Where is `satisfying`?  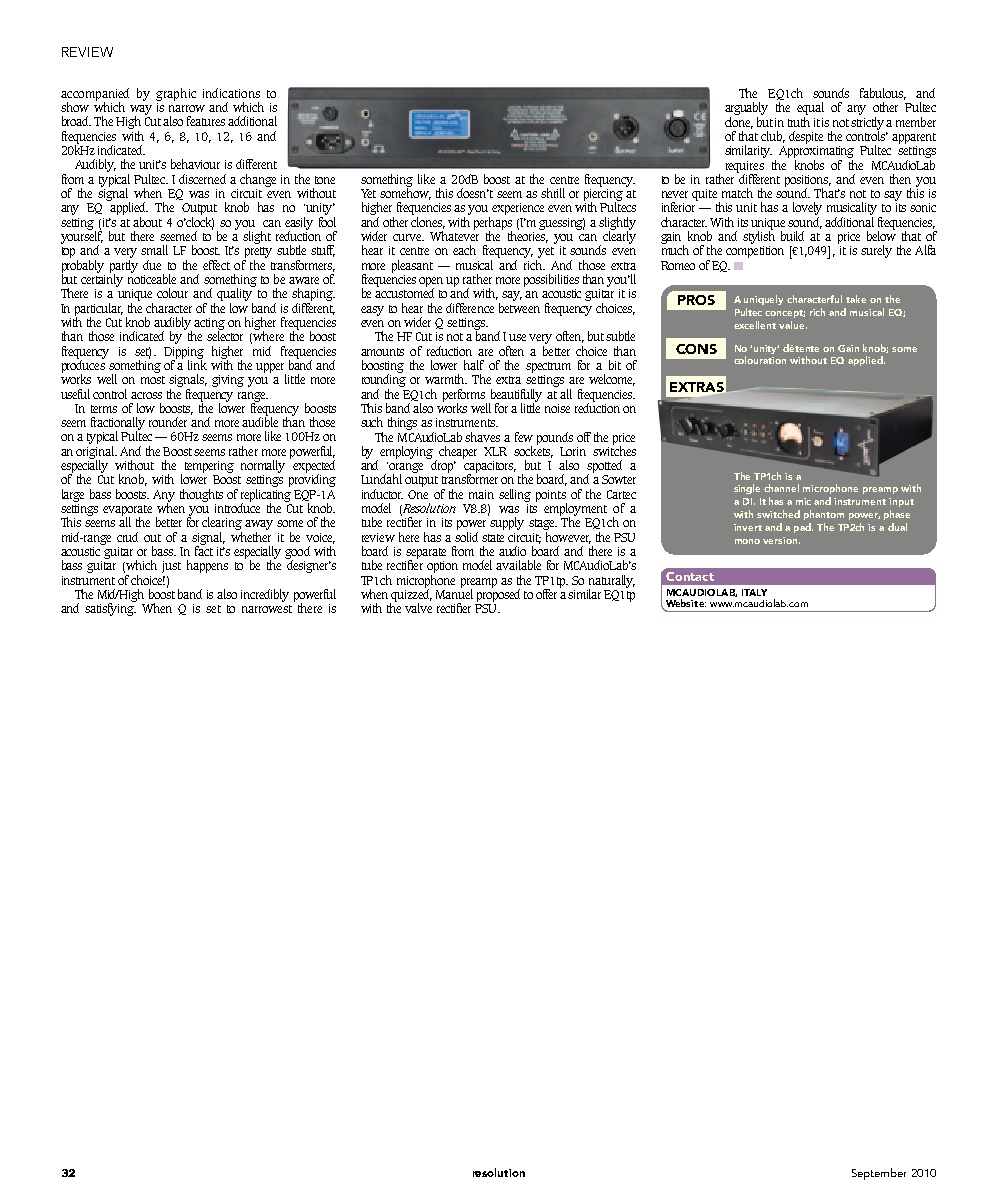
satisfying is located at coordinates (110, 608).
